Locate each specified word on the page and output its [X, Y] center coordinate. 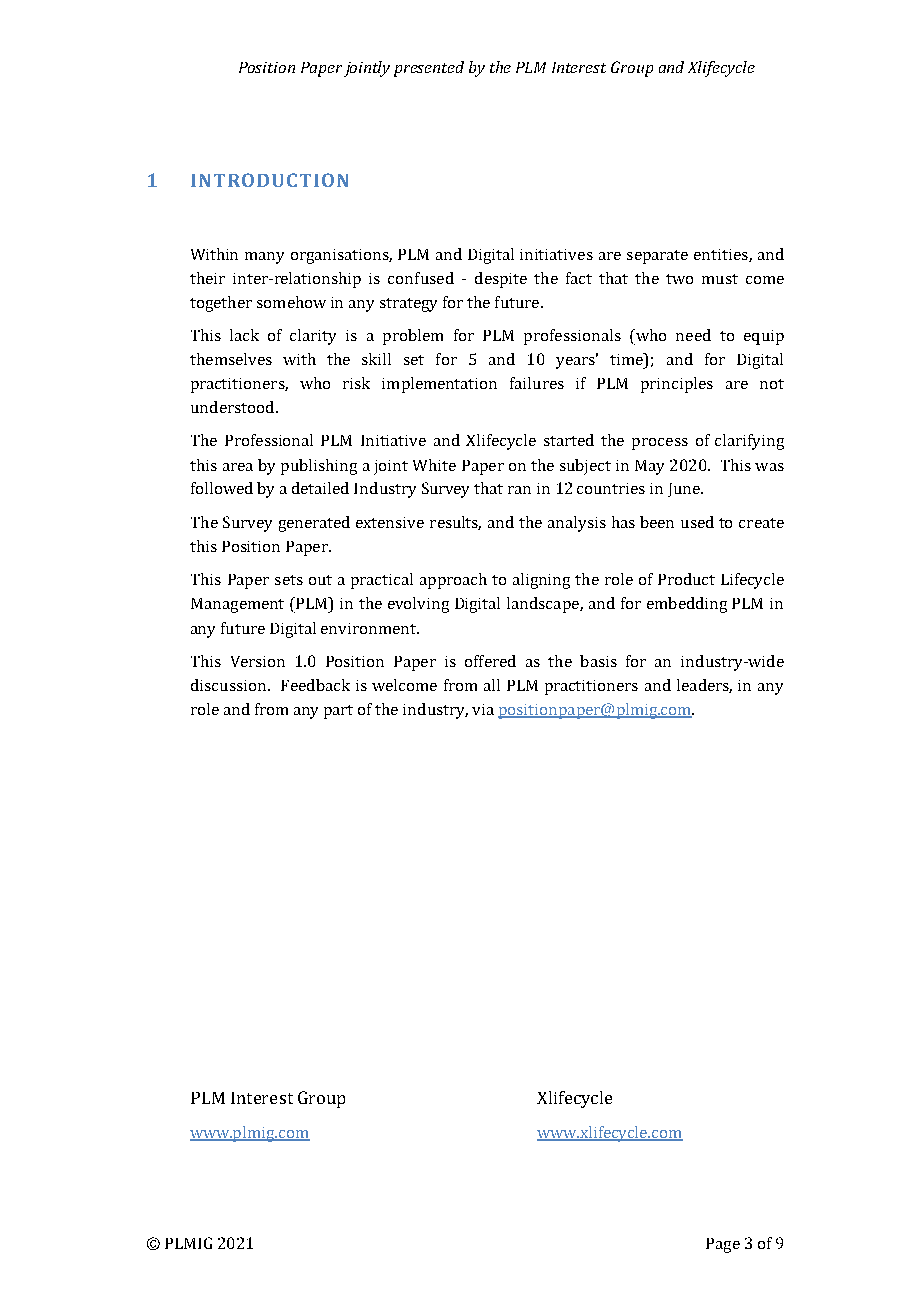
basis [598, 661]
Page [723, 1245]
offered [490, 661]
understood [234, 407]
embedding [687, 605]
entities [722, 255]
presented [429, 69]
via [483, 709]
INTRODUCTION [269, 180]
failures [537, 383]
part [338, 712]
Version [258, 661]
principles [677, 385]
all [492, 685]
